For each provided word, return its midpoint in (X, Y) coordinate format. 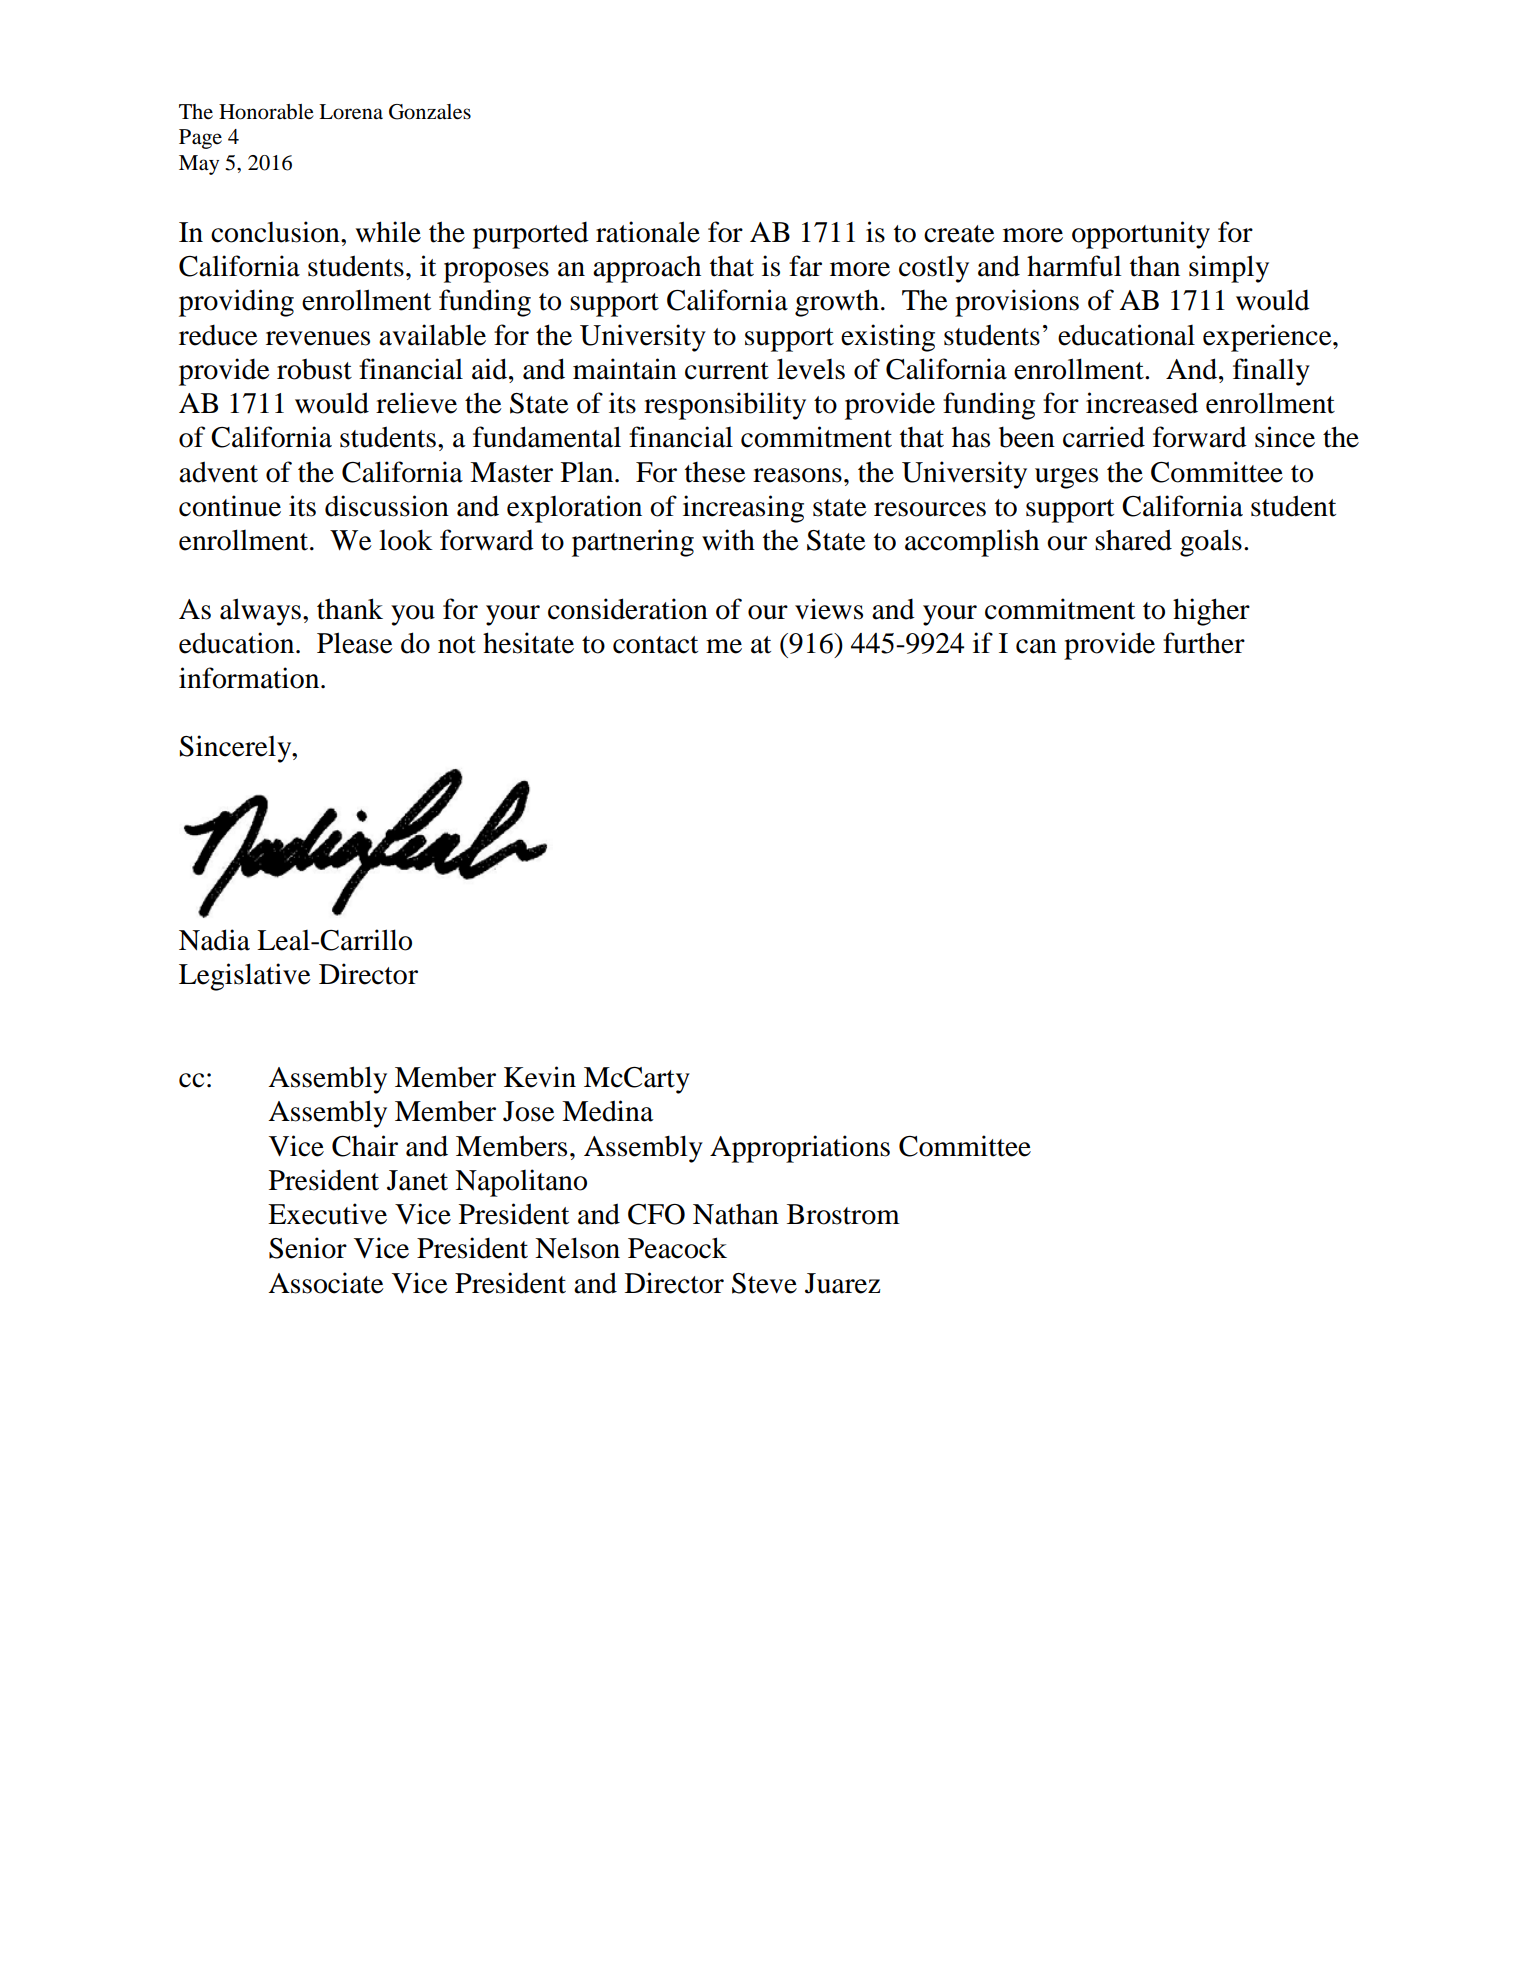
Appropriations (800, 1149)
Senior (308, 1248)
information (250, 678)
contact (655, 645)
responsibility (725, 406)
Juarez (843, 1283)
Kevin (540, 1077)
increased (1142, 403)
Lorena (351, 112)
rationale (648, 232)
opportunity (1141, 235)
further (1204, 643)
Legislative (245, 977)
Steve (764, 1283)
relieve (416, 403)
